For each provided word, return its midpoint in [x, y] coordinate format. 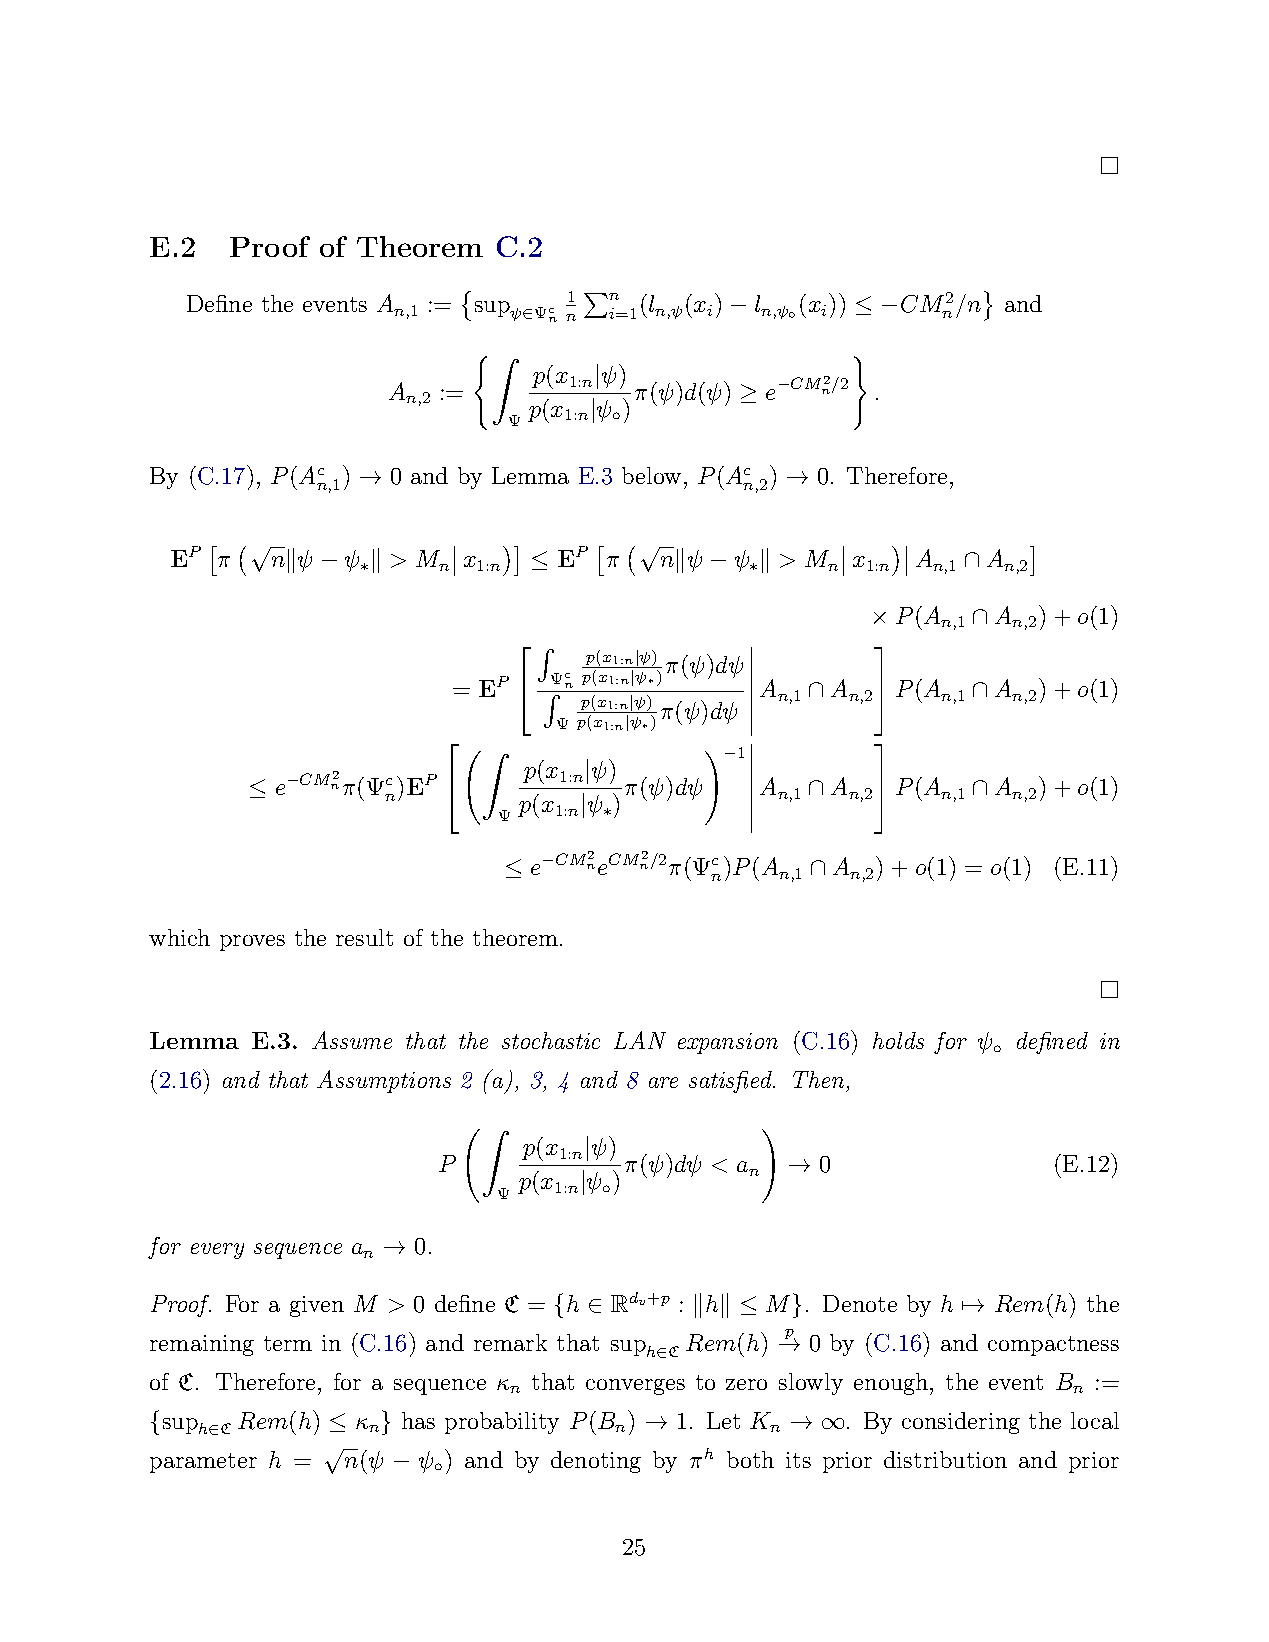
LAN [640, 1040]
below [651, 475]
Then [818, 1079]
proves [252, 943]
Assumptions [384, 1081]
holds [898, 1040]
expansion [728, 1043]
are [663, 1082]
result [364, 937]
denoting [596, 1462]
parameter [203, 1463]
